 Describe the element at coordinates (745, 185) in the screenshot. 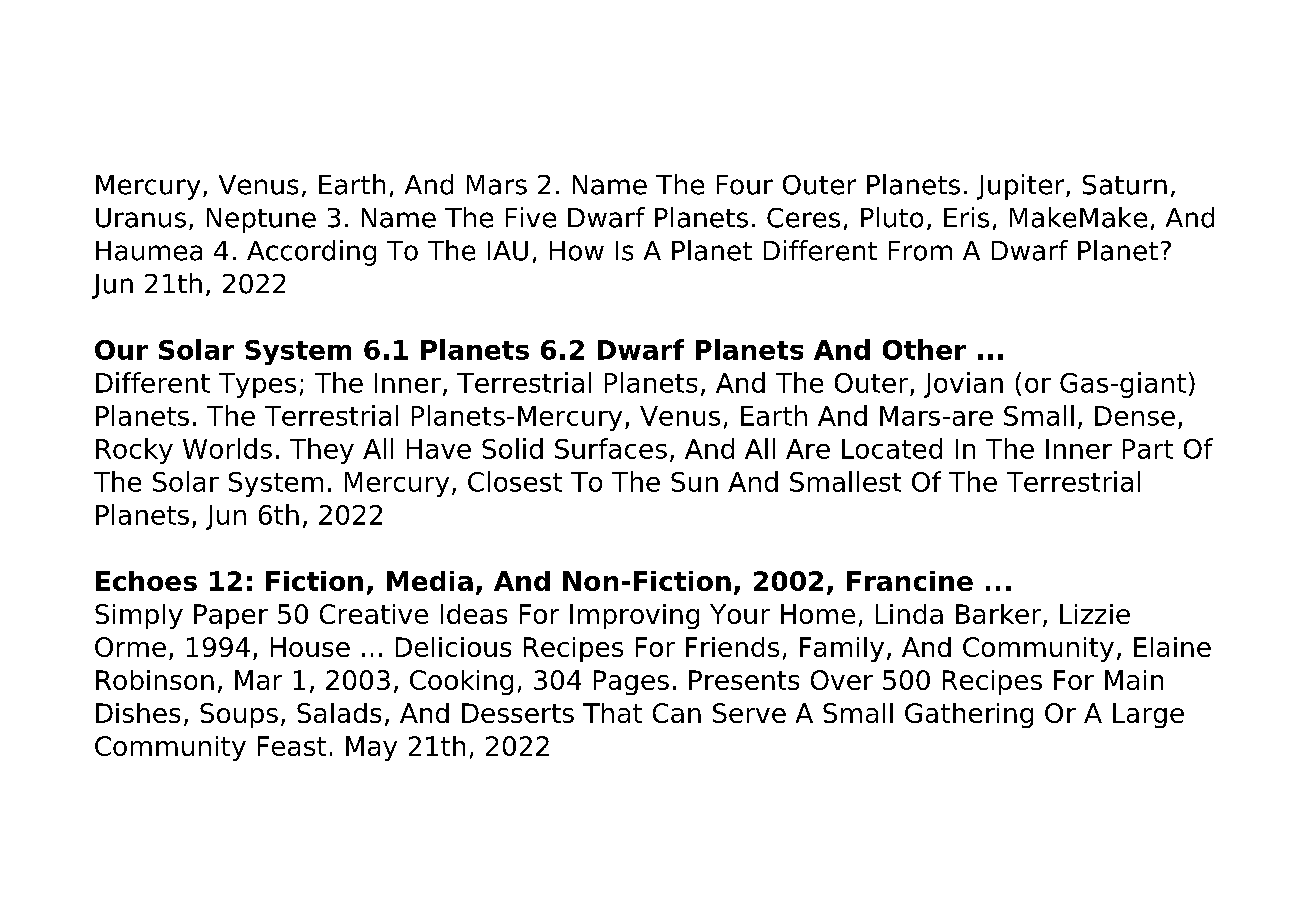

I see `Four` at that location.
